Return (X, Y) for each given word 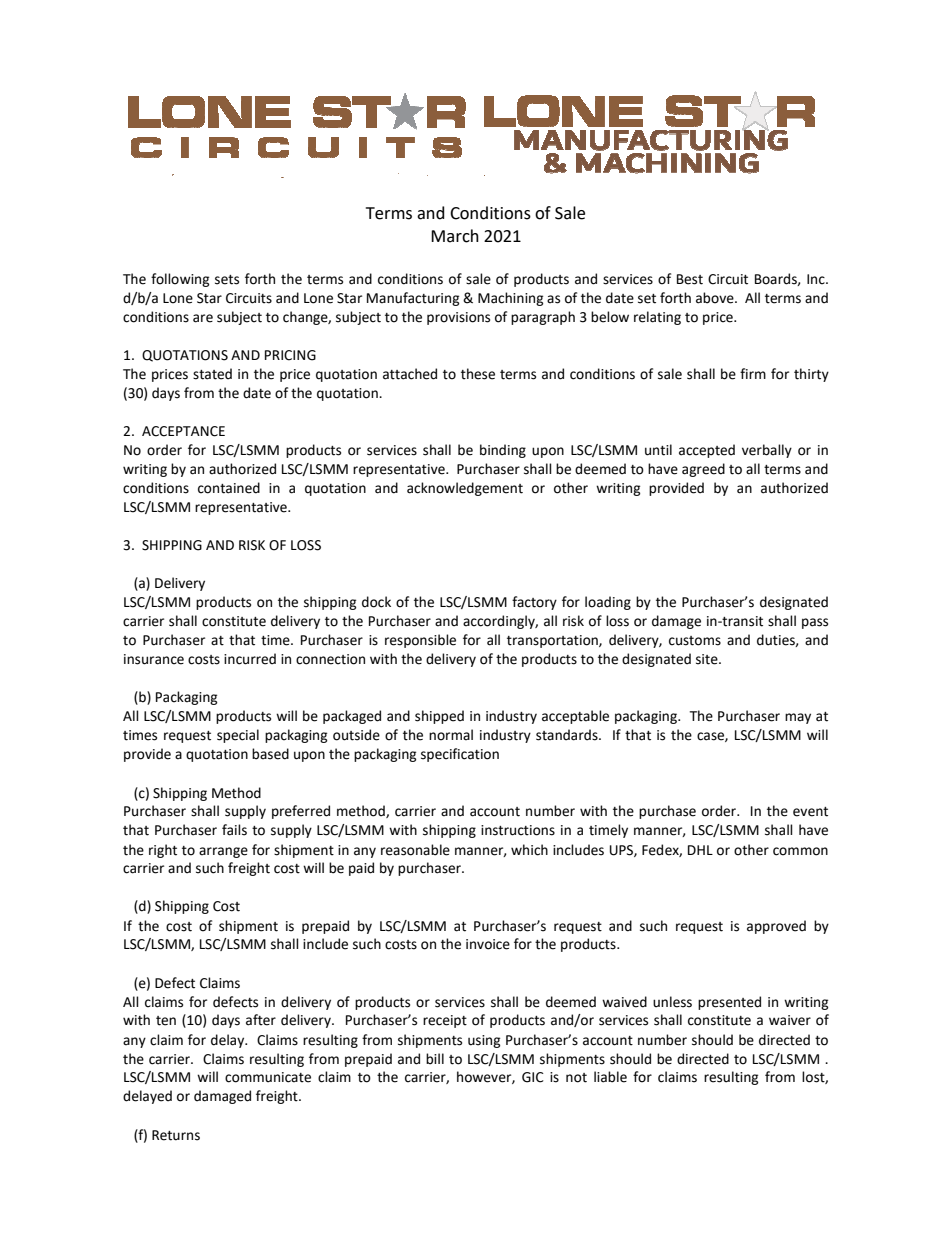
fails (234, 830)
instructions (518, 830)
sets (227, 280)
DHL (700, 850)
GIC (533, 1077)
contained (229, 488)
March (455, 236)
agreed (703, 470)
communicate (268, 1077)
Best (690, 279)
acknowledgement (465, 489)
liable (610, 1077)
